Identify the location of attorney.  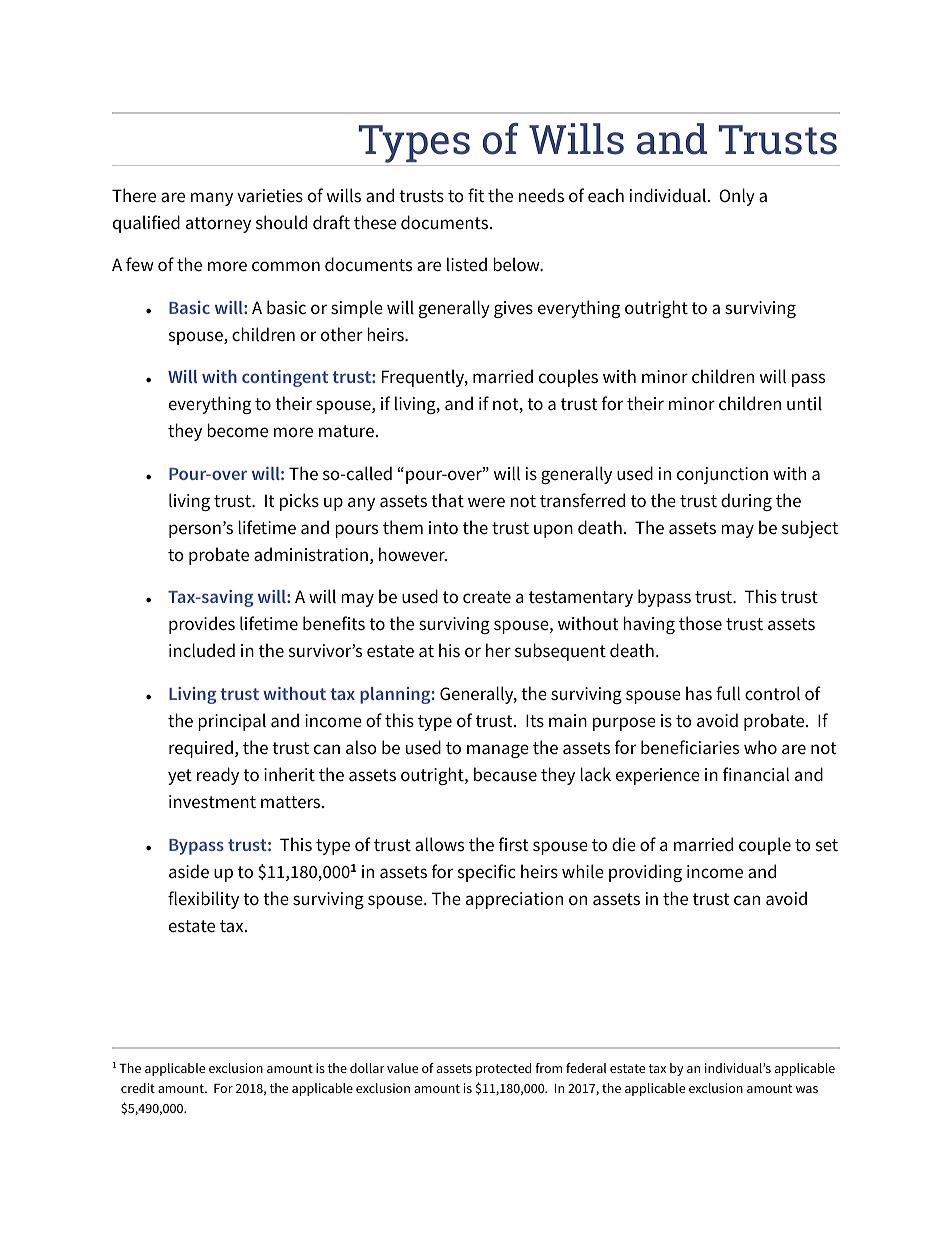
(218, 225).
